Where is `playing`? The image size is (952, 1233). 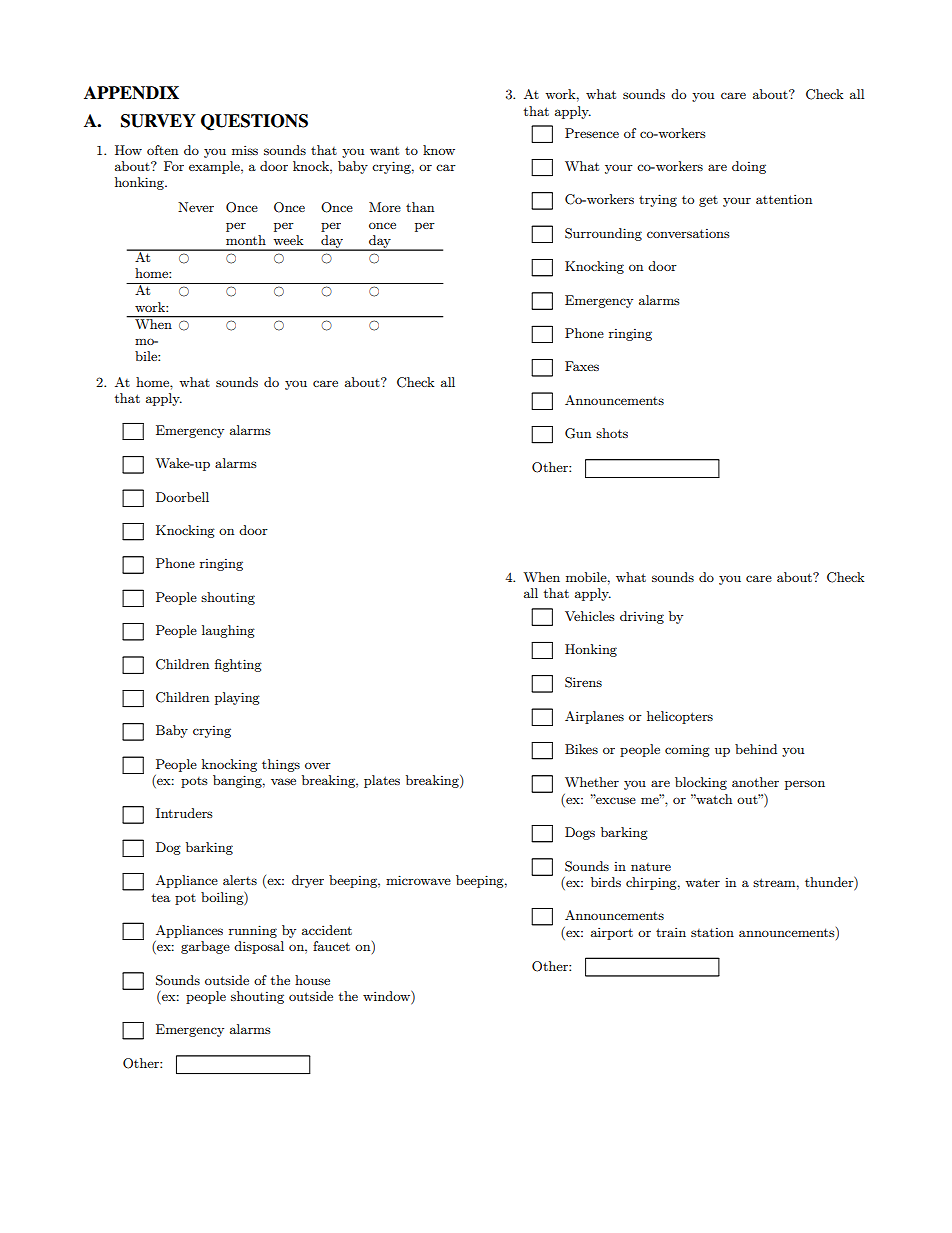 playing is located at coordinates (237, 698).
